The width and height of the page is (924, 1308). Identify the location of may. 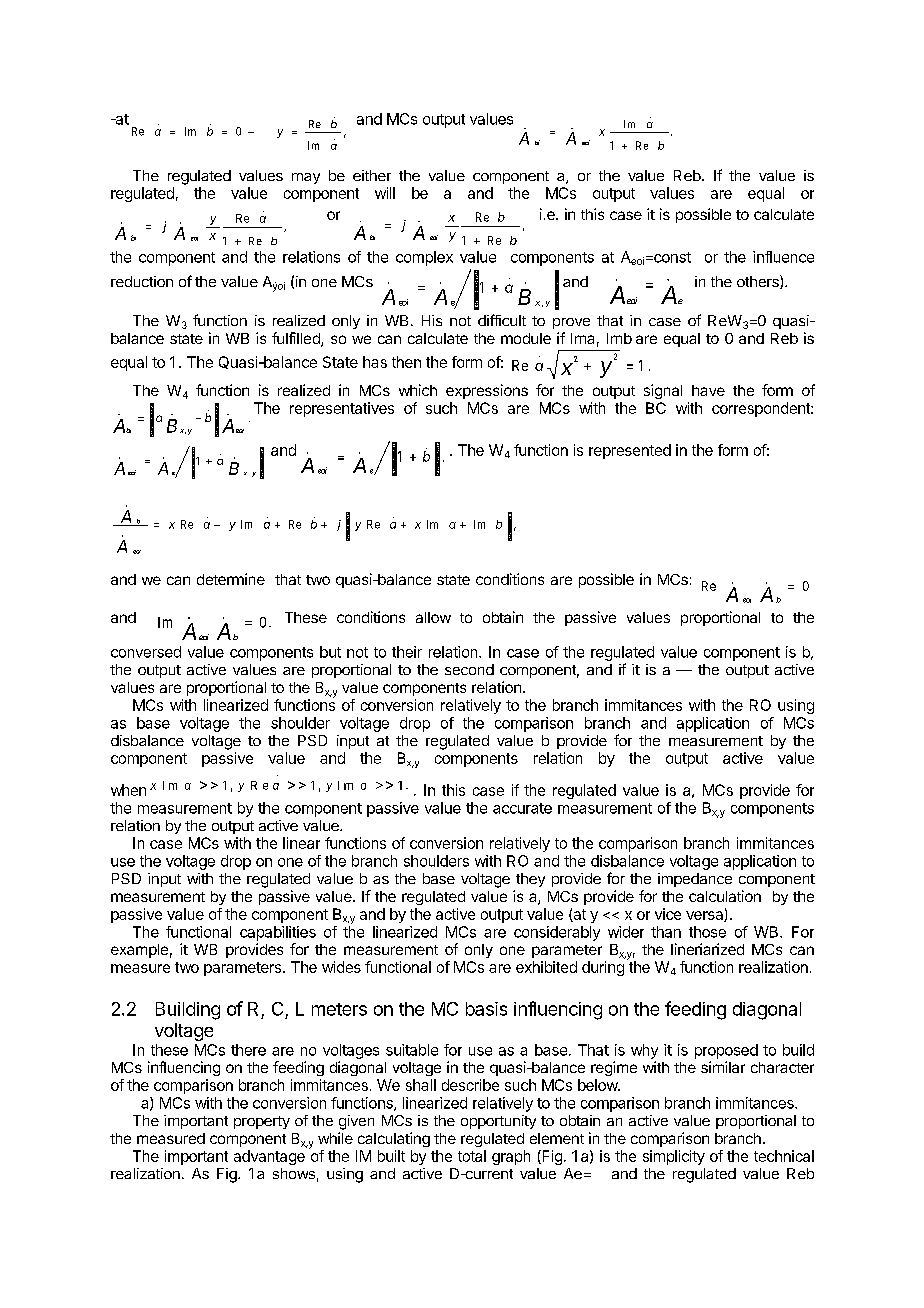
(306, 178).
